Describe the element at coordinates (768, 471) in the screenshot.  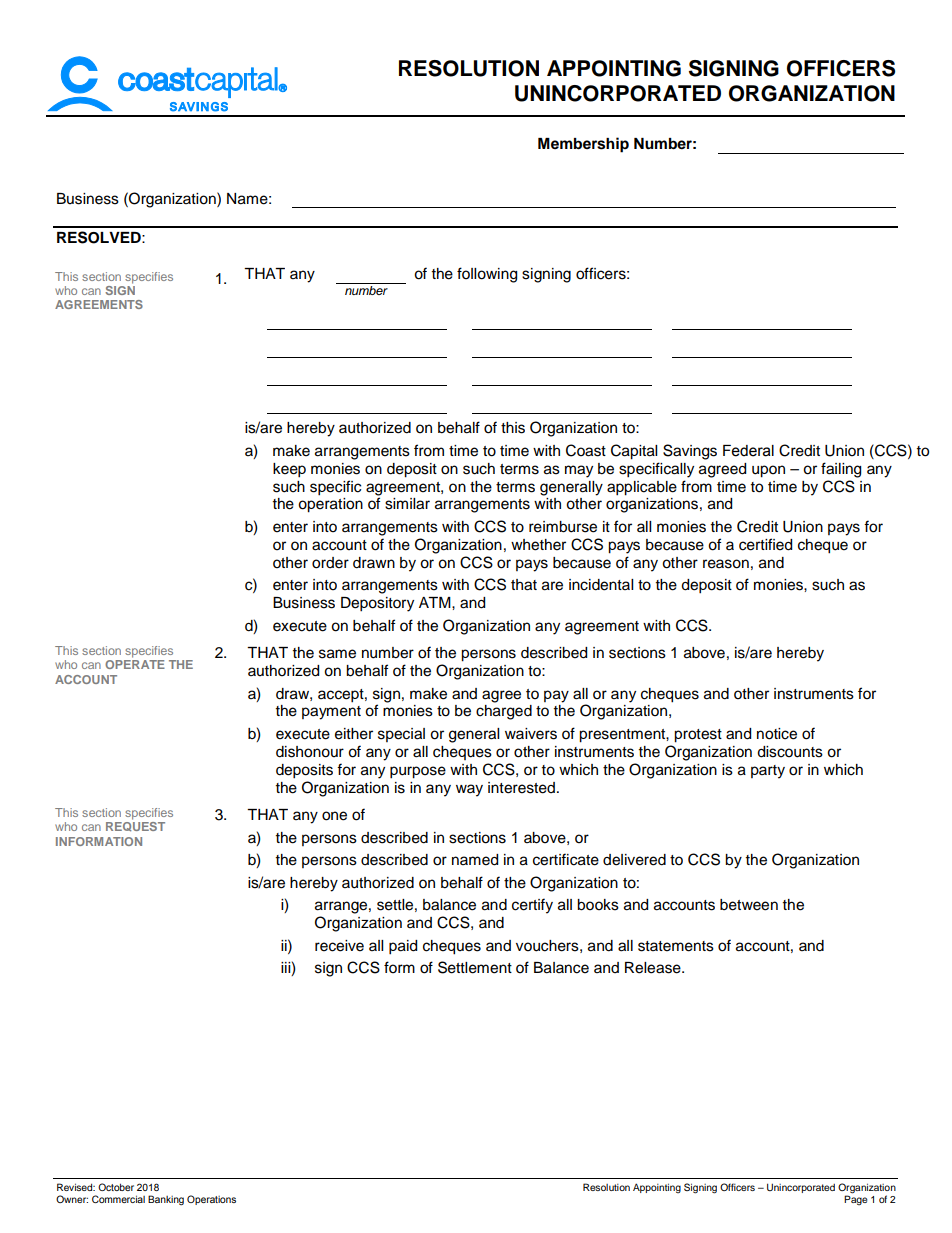
I see `upon` at that location.
